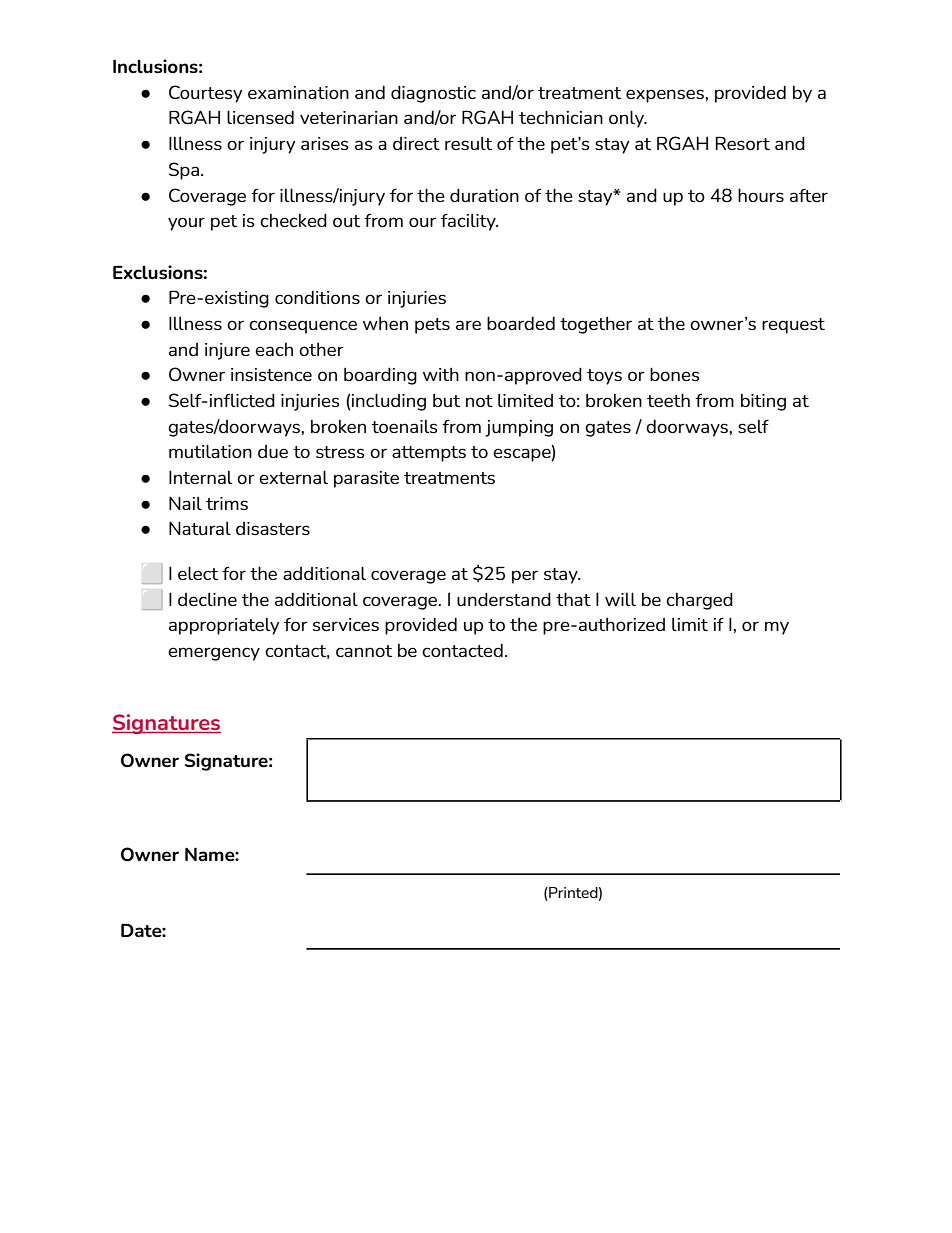 The image size is (952, 1233). Describe the element at coordinates (260, 117) in the page. I see `licensed` at that location.
